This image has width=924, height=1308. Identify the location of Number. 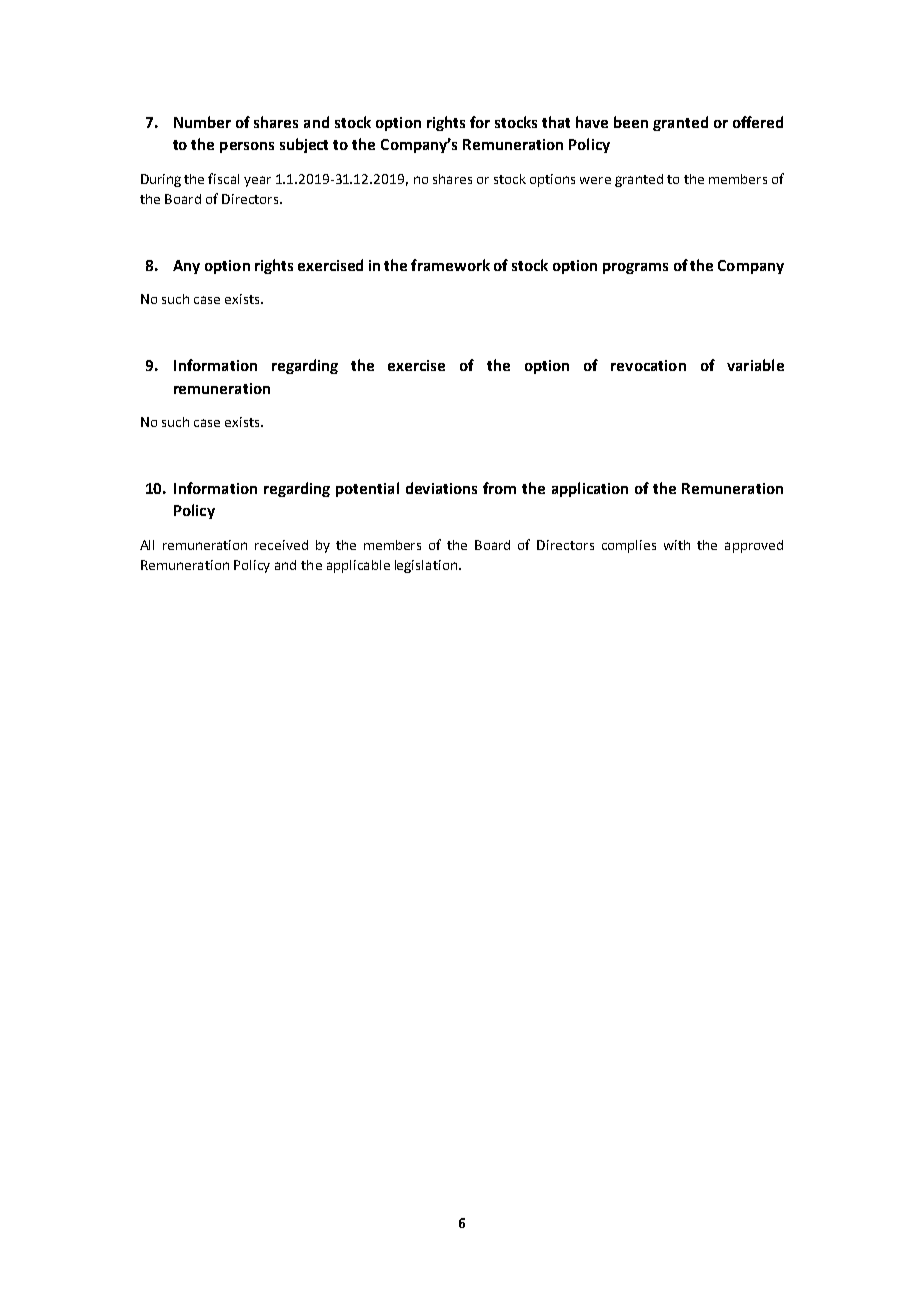
(202, 122).
